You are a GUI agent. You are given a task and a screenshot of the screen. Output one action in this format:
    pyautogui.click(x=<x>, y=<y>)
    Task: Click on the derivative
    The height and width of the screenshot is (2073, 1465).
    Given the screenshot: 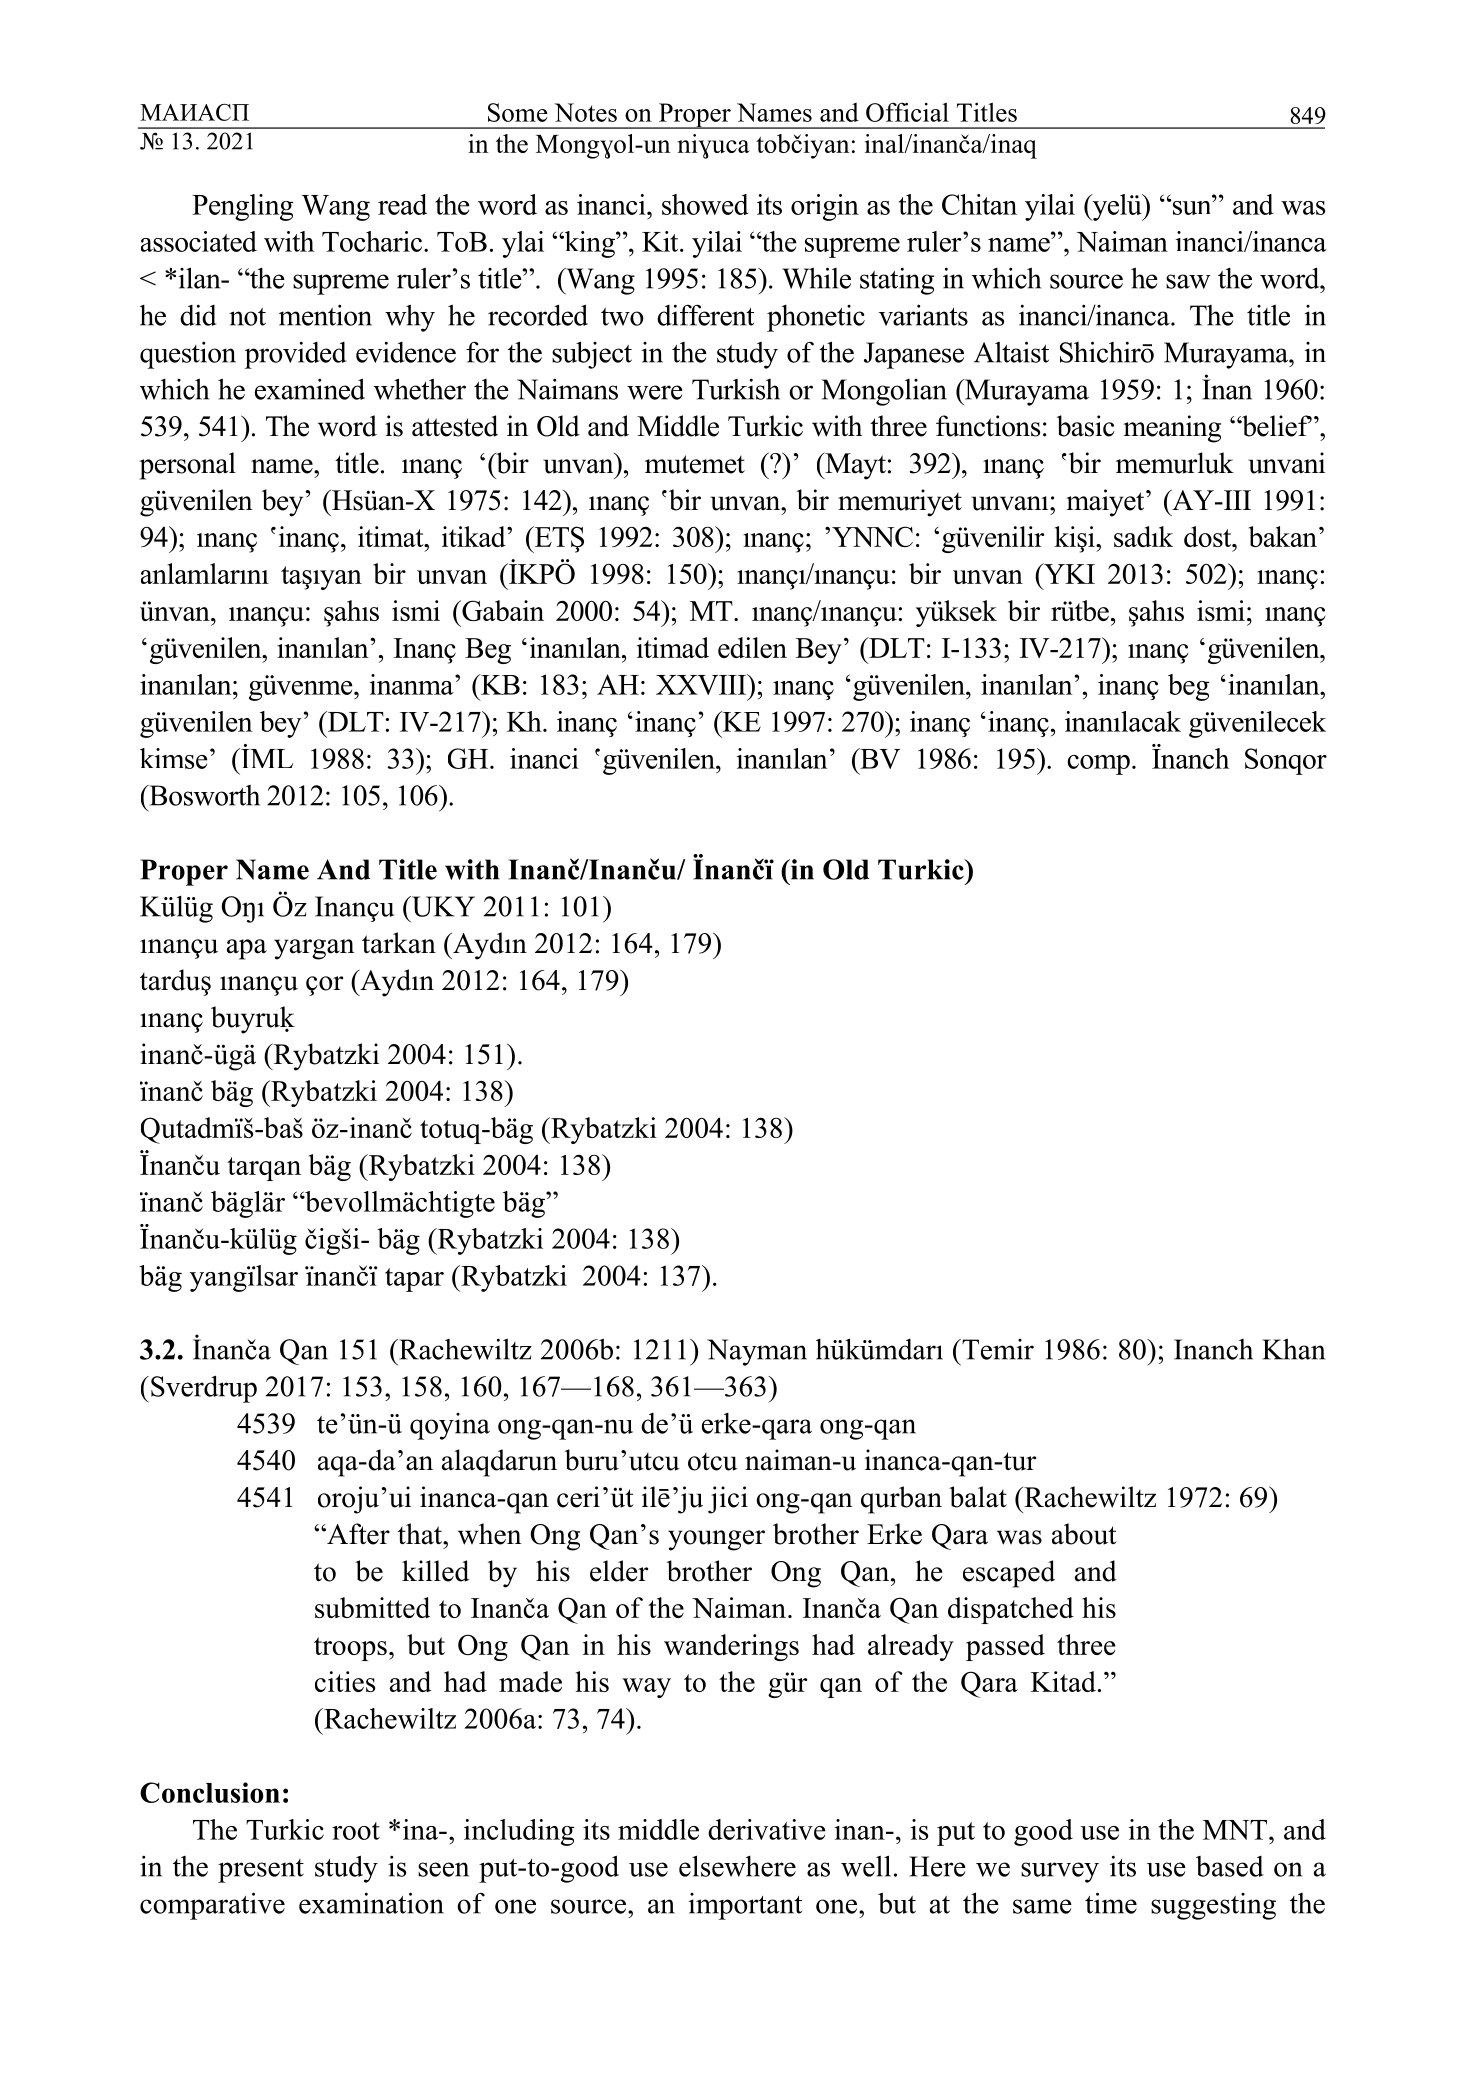 What is the action you would take?
    pyautogui.click(x=767, y=1829)
